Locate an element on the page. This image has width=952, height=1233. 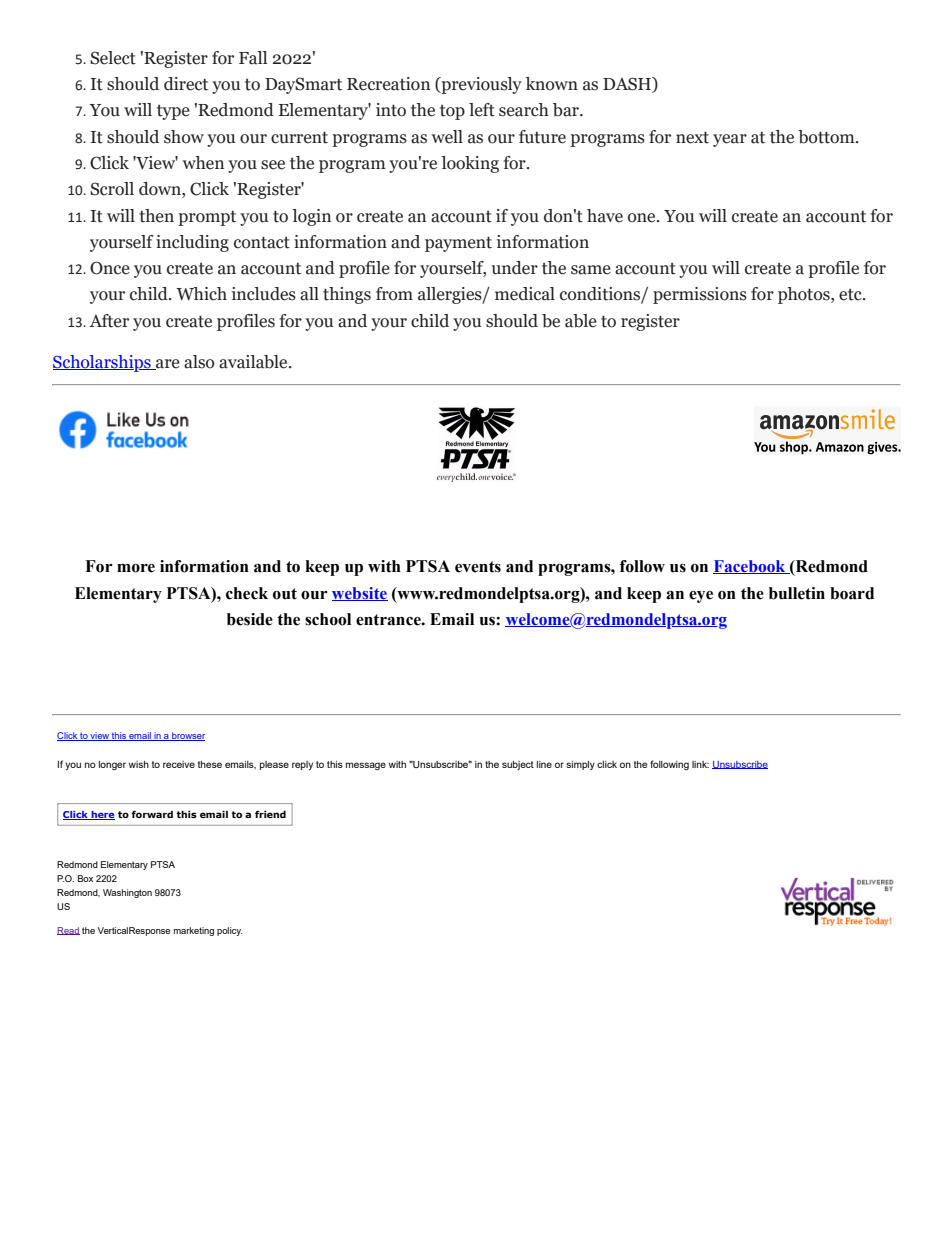
more is located at coordinates (136, 568).
